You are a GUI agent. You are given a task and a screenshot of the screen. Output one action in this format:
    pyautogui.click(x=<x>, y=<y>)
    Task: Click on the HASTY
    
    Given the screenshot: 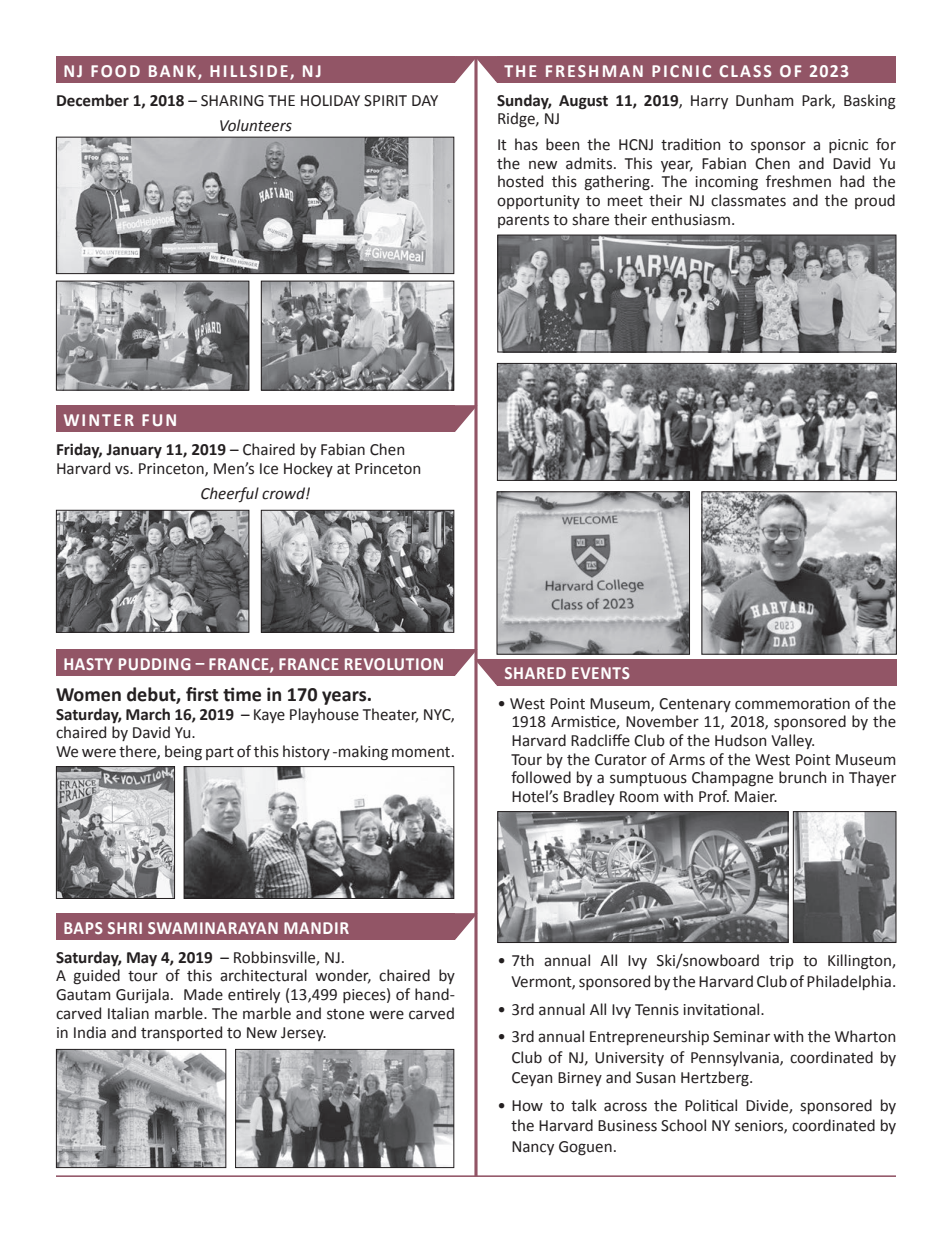 What is the action you would take?
    pyautogui.click(x=88, y=664)
